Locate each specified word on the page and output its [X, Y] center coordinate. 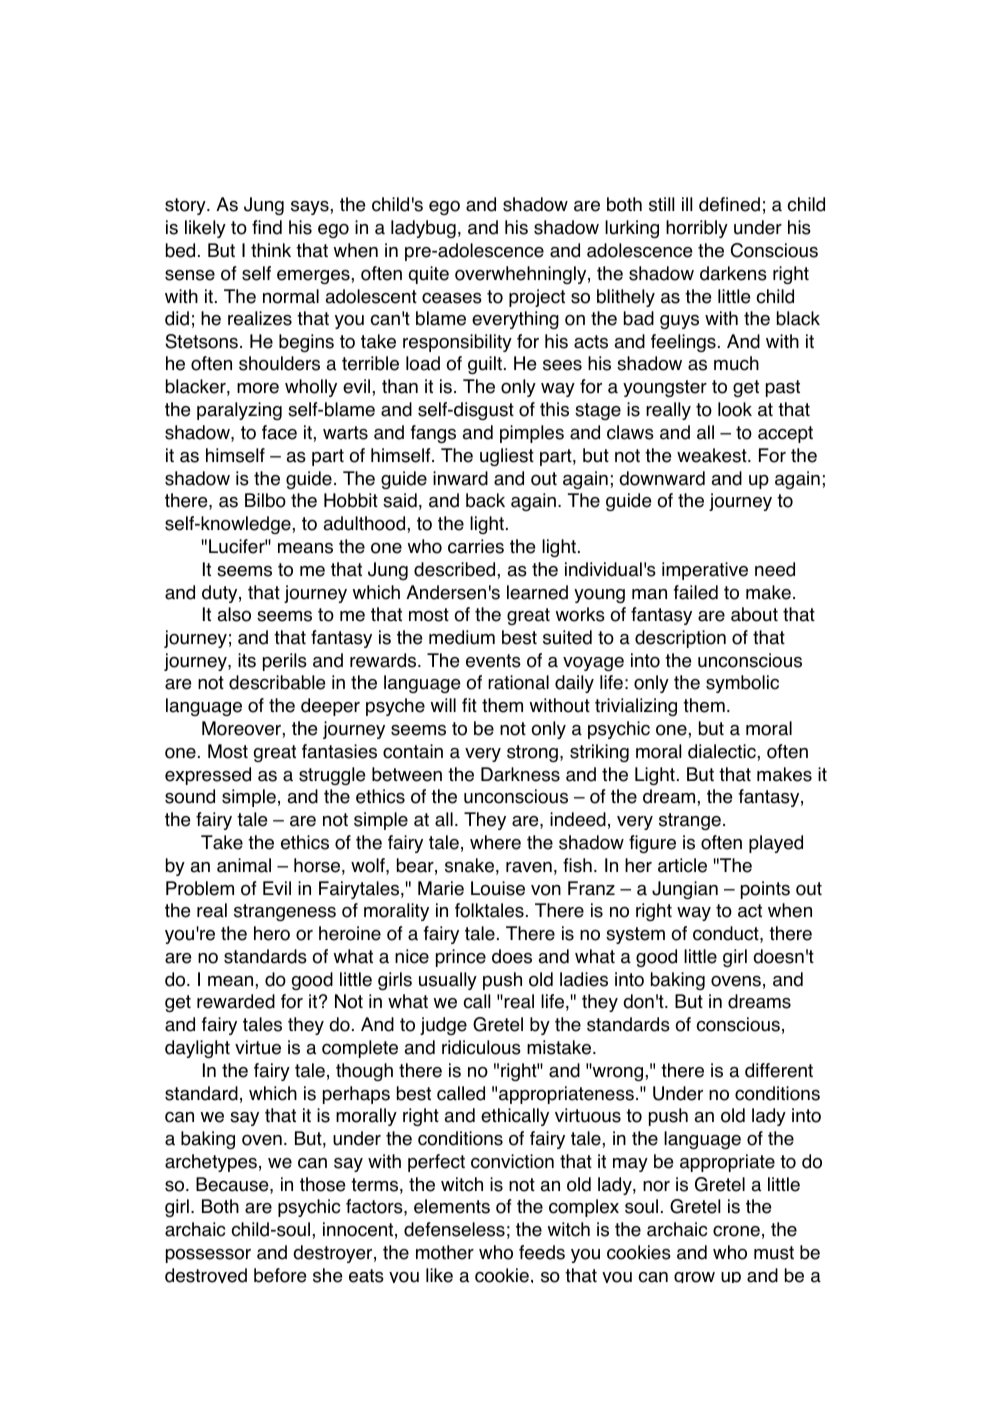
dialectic [722, 751]
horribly [697, 229]
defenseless [454, 1229]
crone [736, 1231]
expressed [208, 776]
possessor [208, 1256]
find [267, 227]
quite [429, 275]
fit [469, 705]
